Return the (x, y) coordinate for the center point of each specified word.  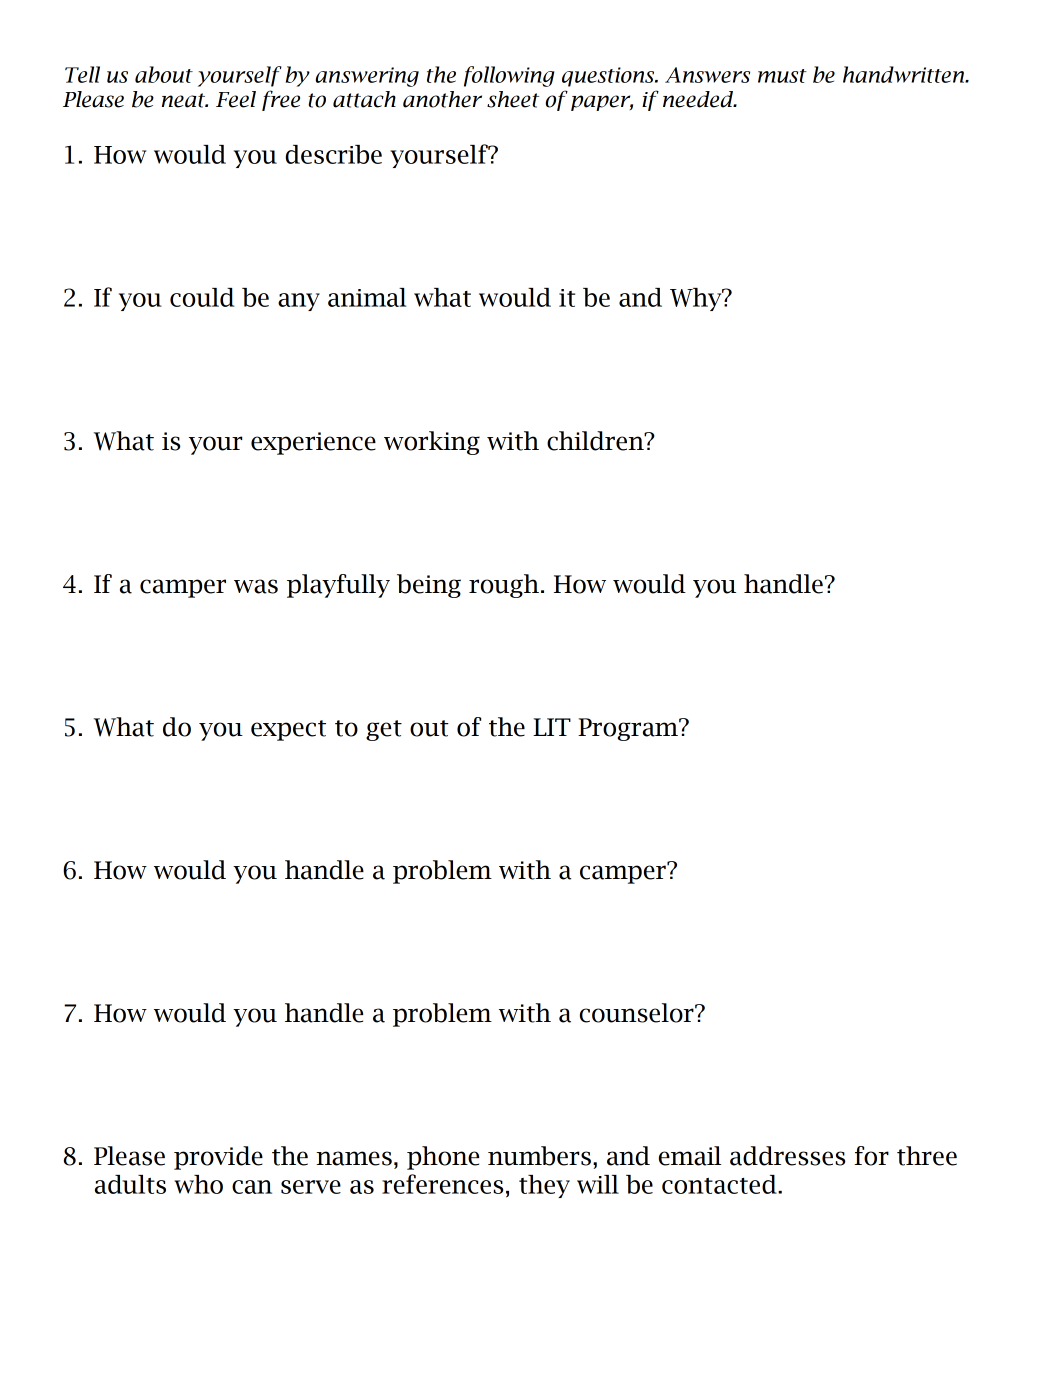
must (782, 76)
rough (504, 586)
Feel (236, 99)
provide (218, 1158)
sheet (513, 99)
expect (288, 730)
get (384, 730)
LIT (552, 727)
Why (697, 299)
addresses (787, 1156)
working (432, 443)
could (202, 297)
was (256, 586)
